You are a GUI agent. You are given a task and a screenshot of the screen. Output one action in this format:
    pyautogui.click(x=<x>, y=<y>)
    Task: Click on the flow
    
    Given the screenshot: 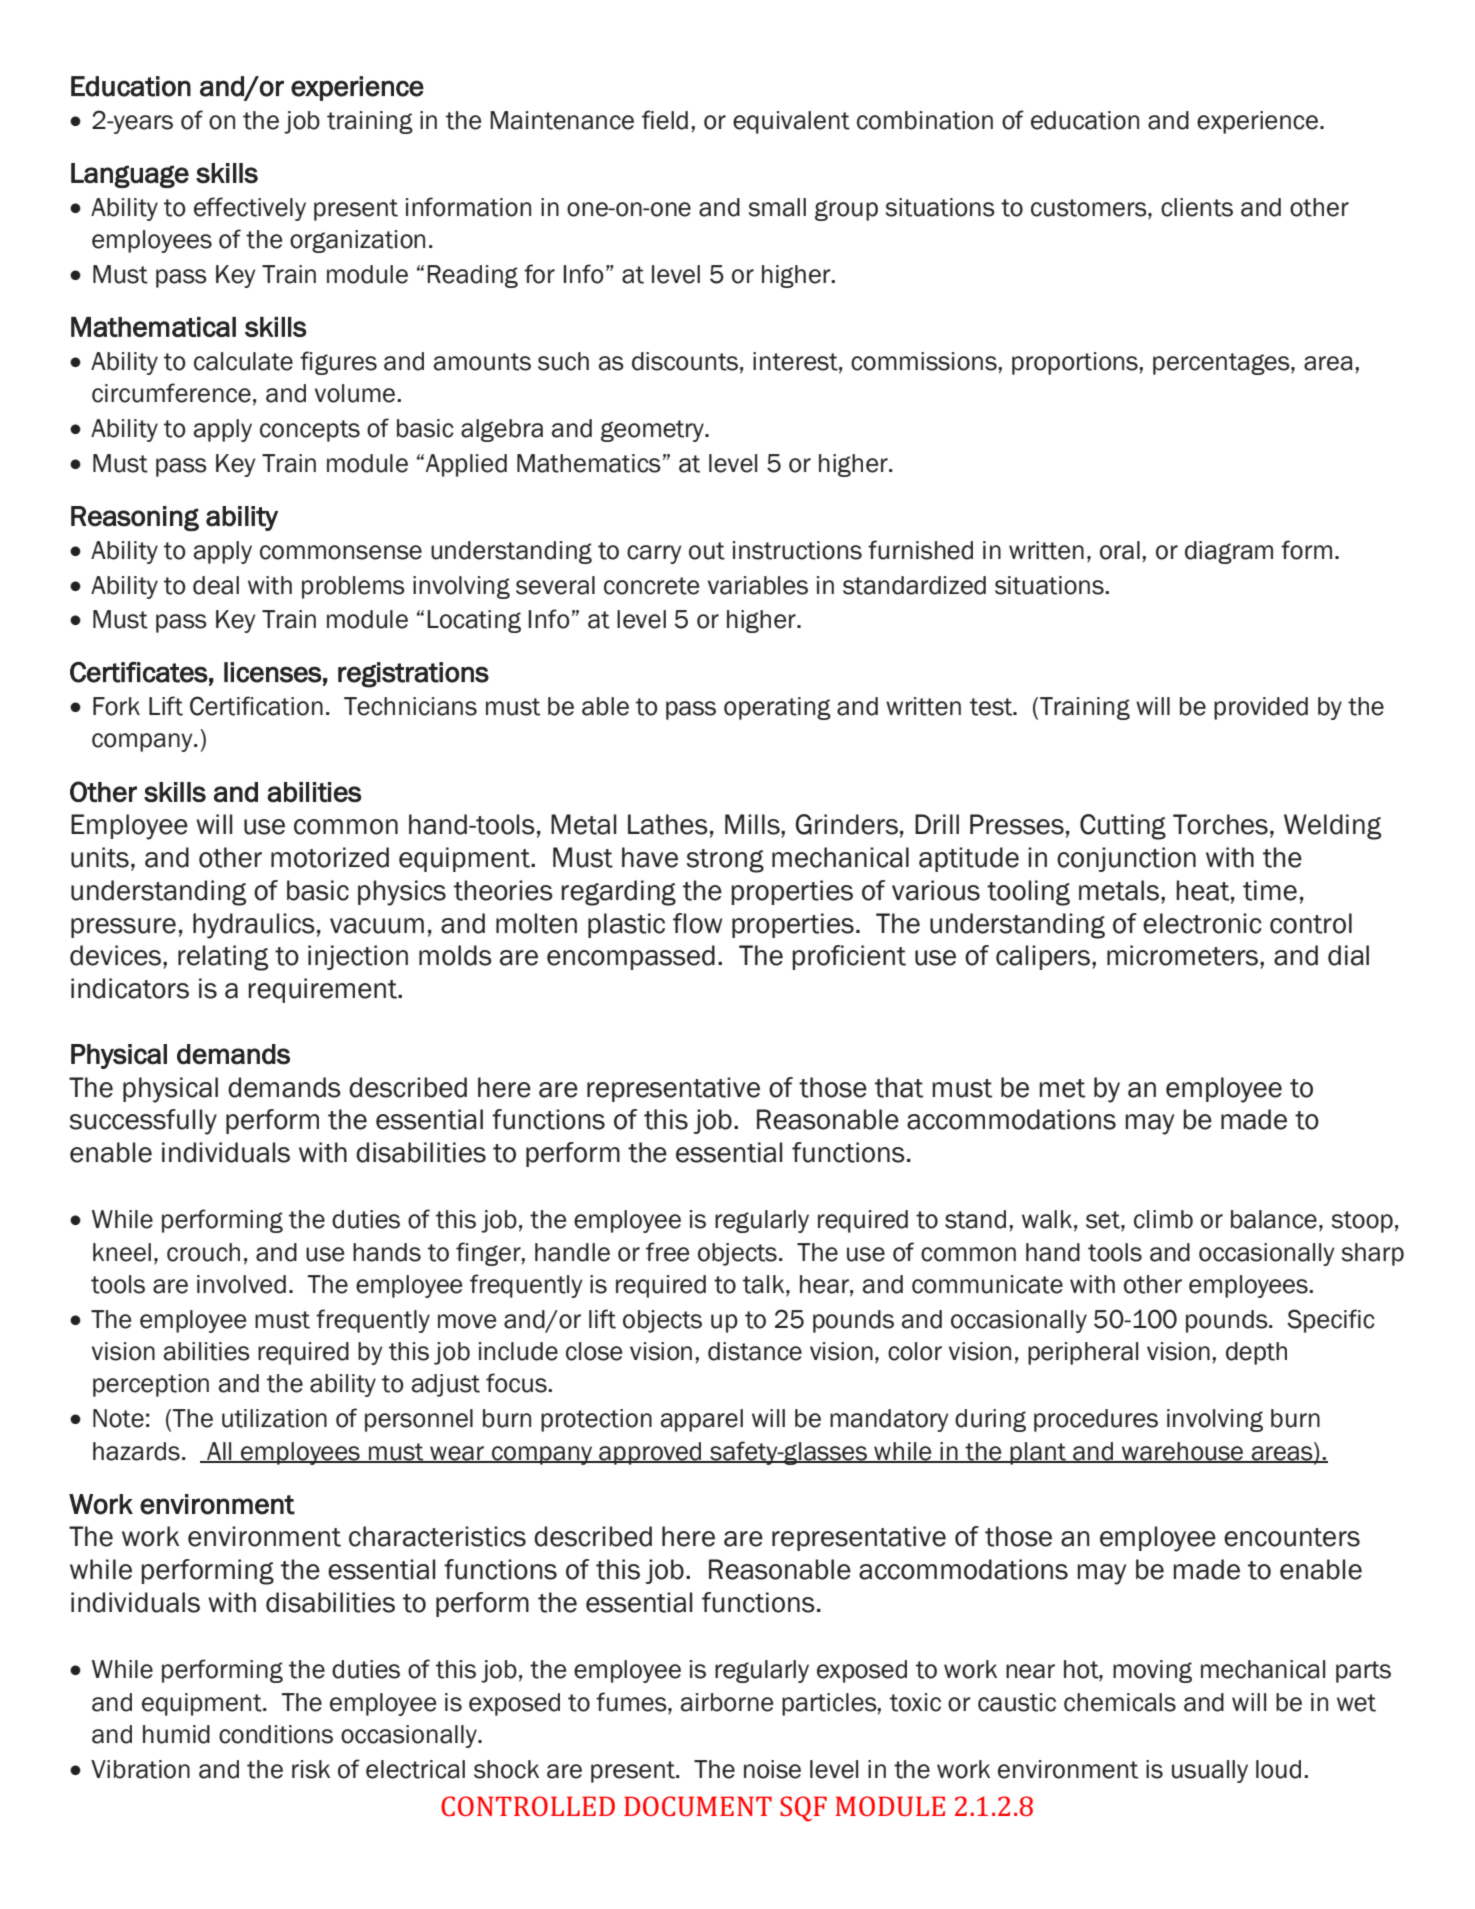 What is the action you would take?
    pyautogui.click(x=697, y=923)
